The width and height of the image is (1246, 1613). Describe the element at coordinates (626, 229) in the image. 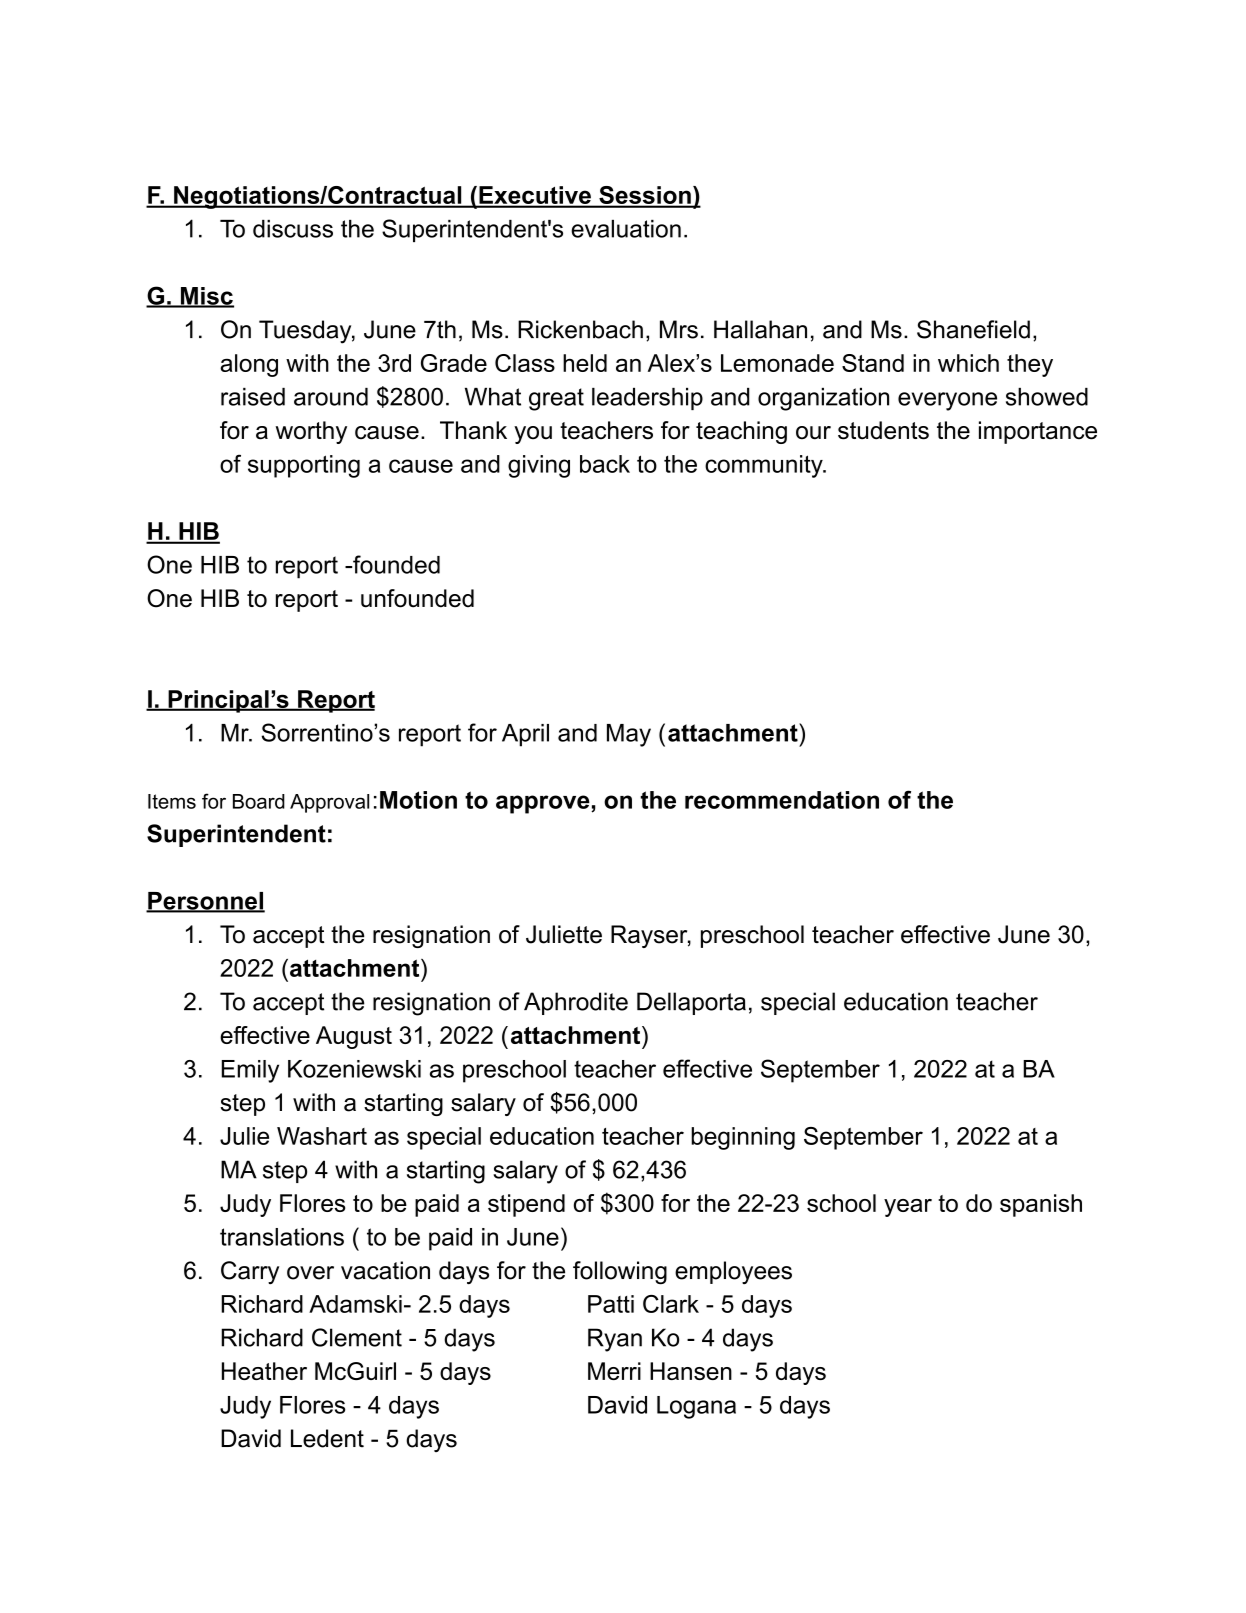

I see `evaluation` at that location.
